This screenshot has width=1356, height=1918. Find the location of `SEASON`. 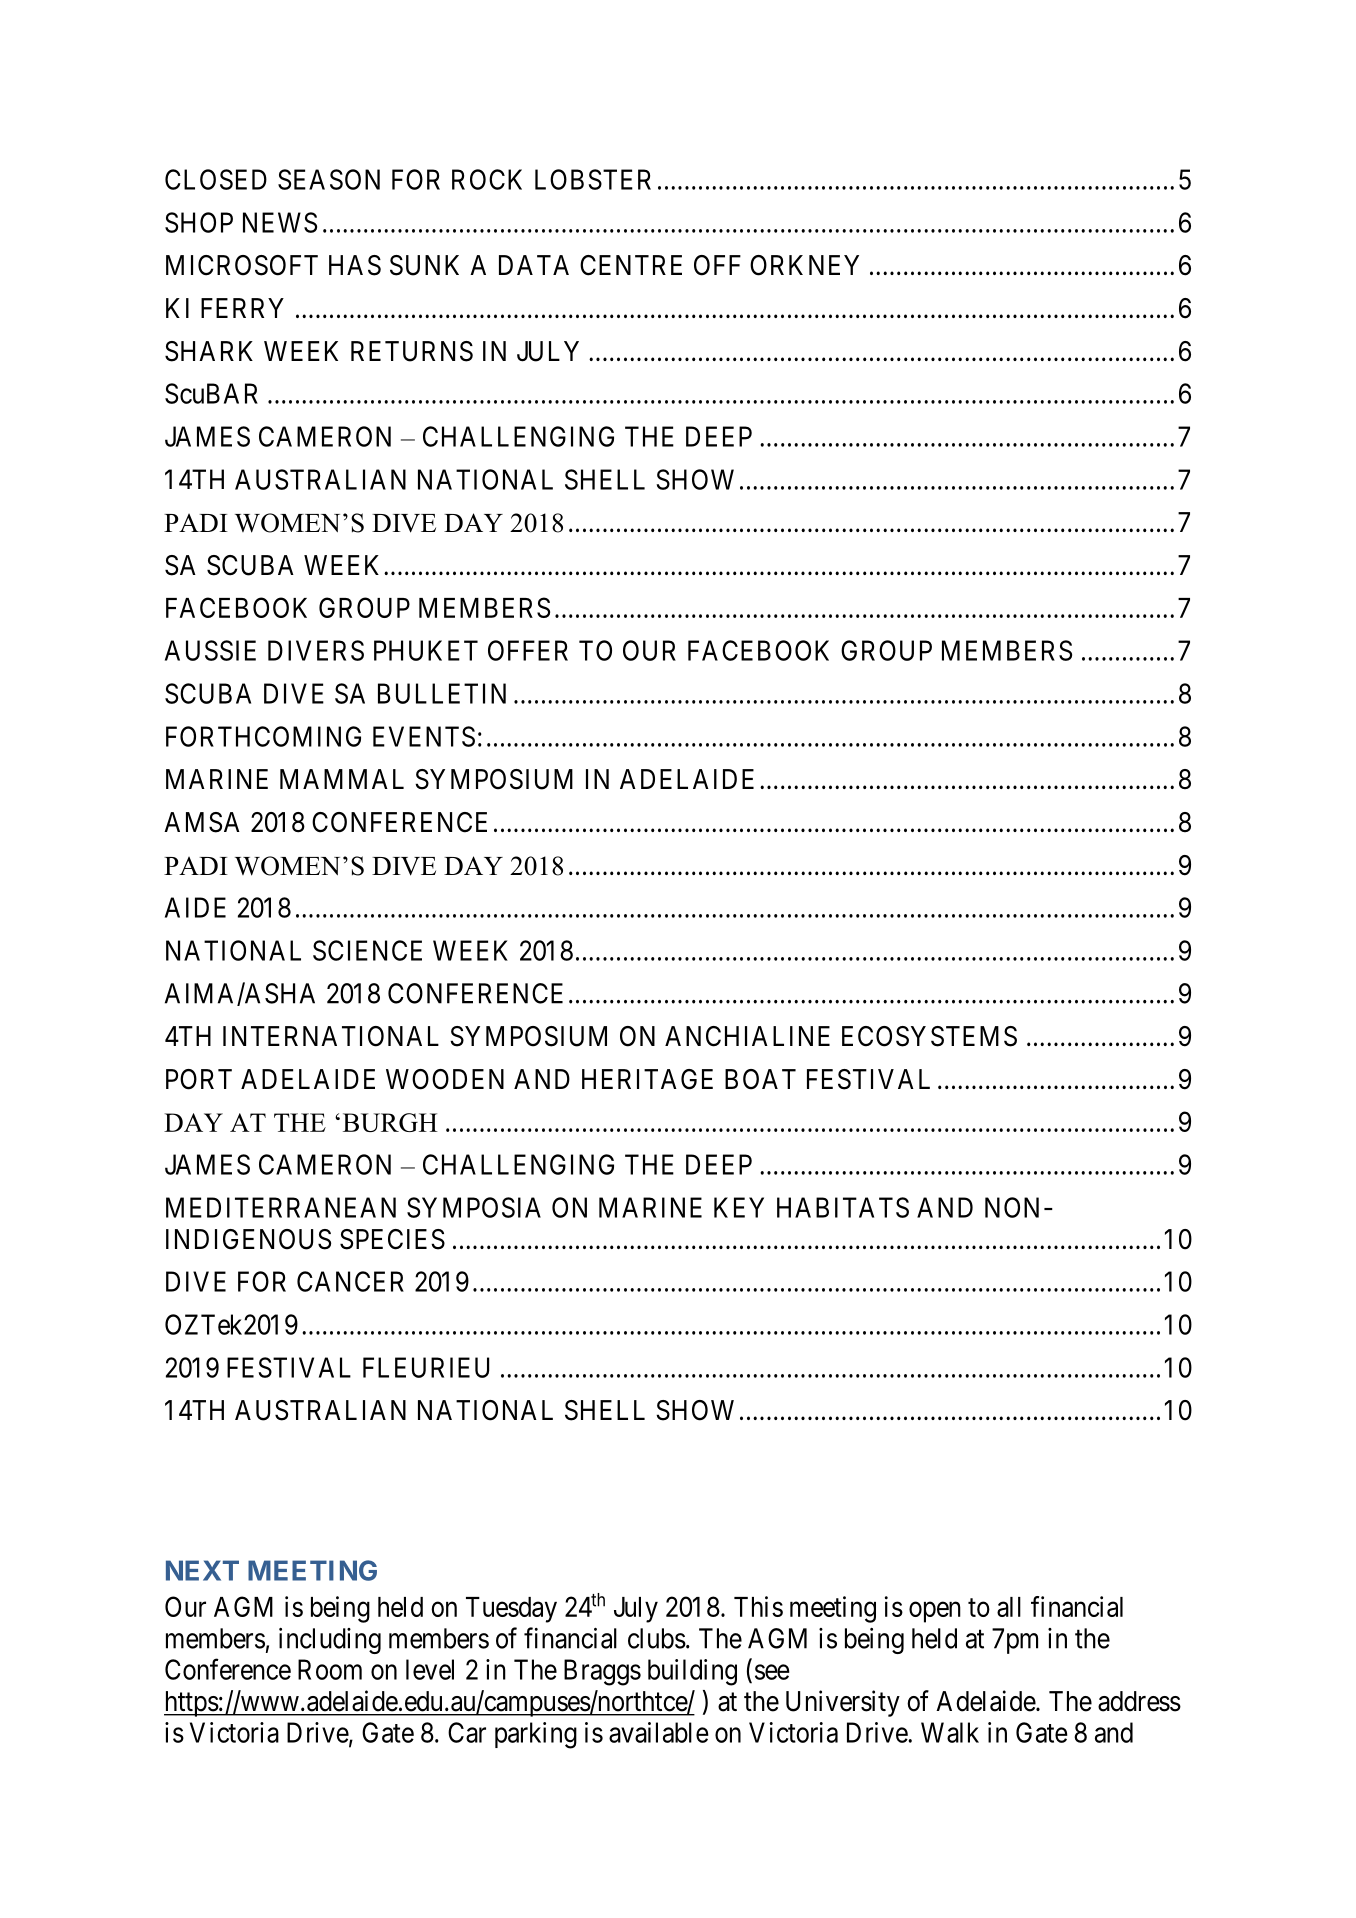

SEASON is located at coordinates (329, 179).
